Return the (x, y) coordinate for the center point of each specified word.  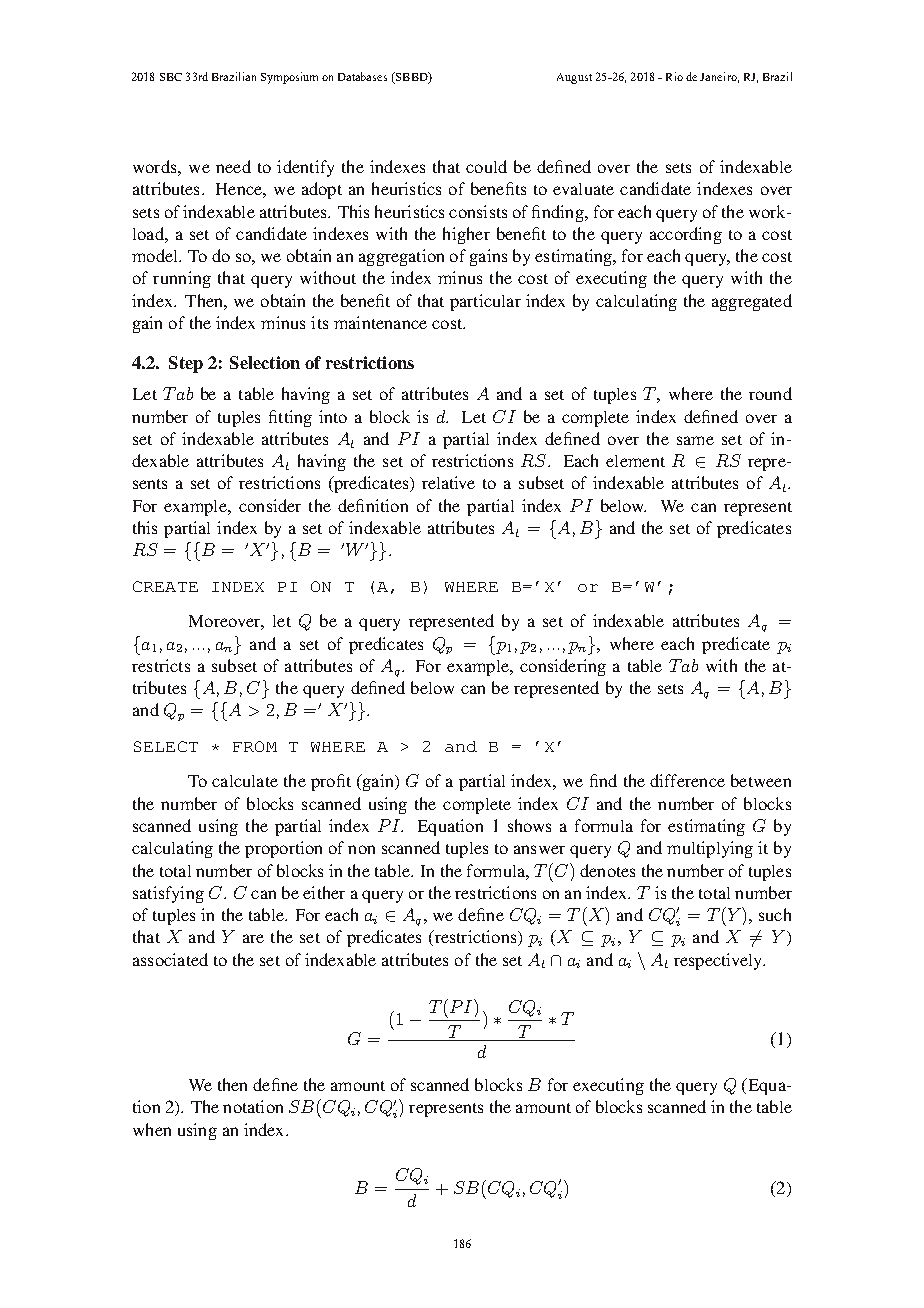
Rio (674, 76)
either (324, 892)
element (635, 461)
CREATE (165, 586)
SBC (171, 77)
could (486, 166)
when (152, 1129)
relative (448, 482)
